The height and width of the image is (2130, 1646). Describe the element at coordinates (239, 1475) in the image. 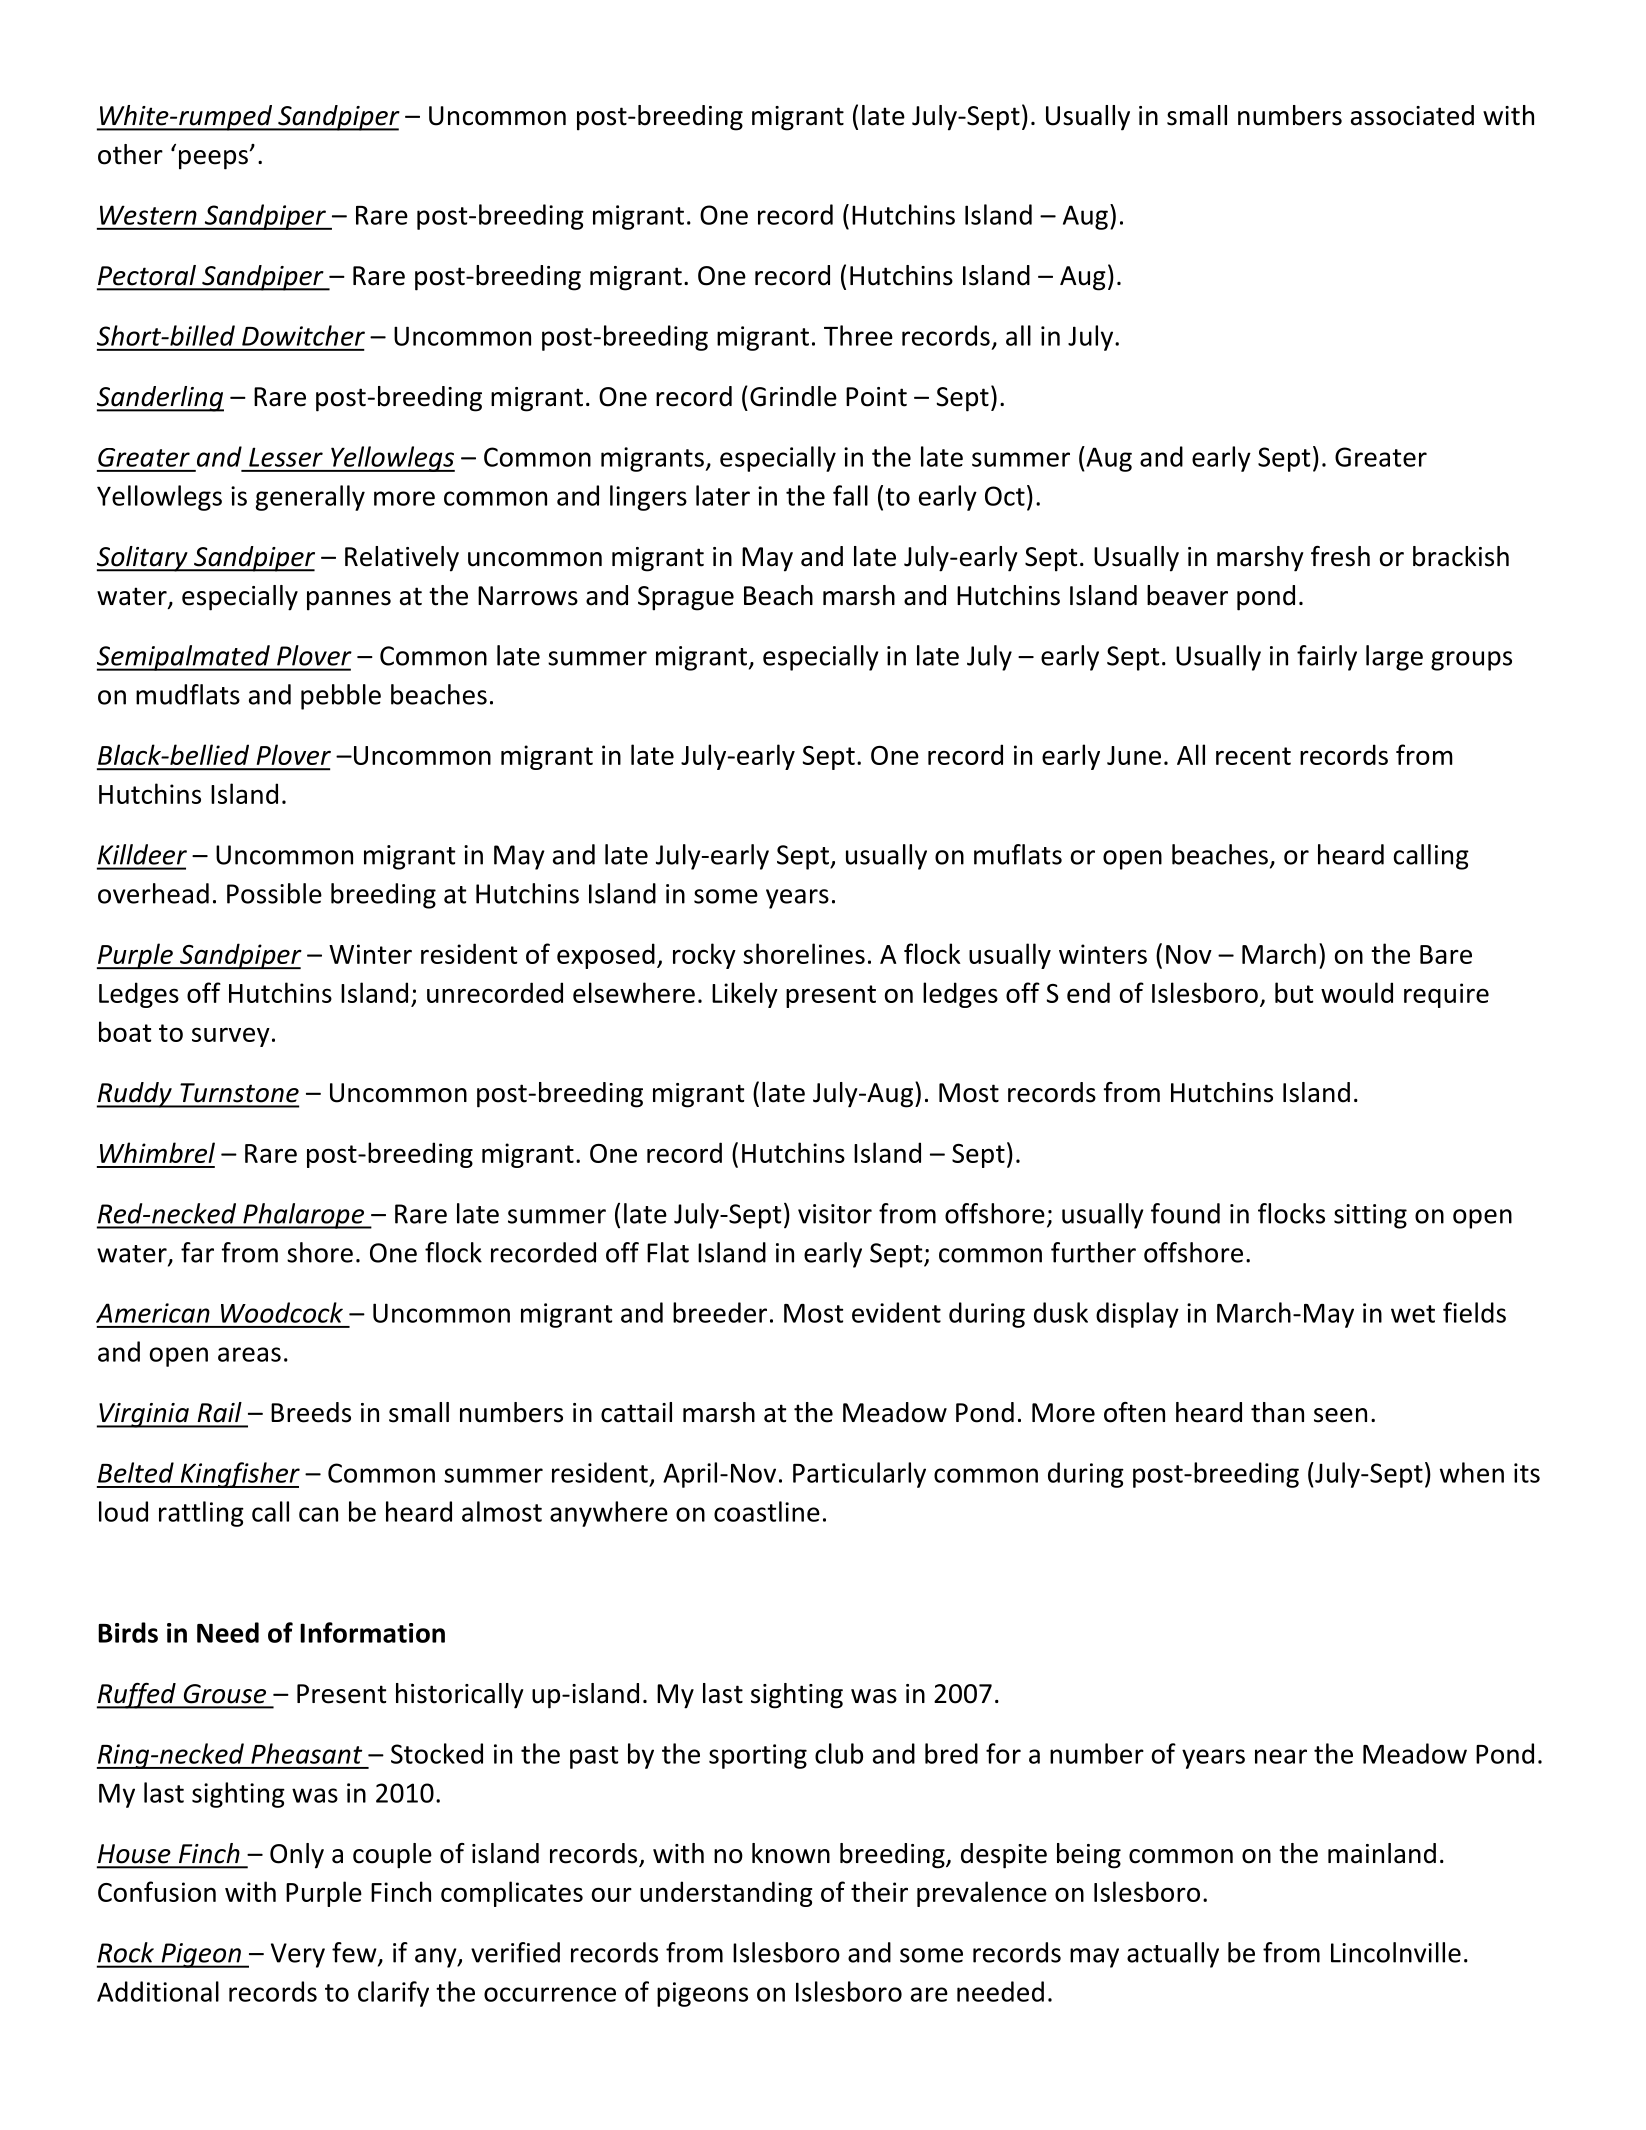

I see `Kingfisher` at that location.
